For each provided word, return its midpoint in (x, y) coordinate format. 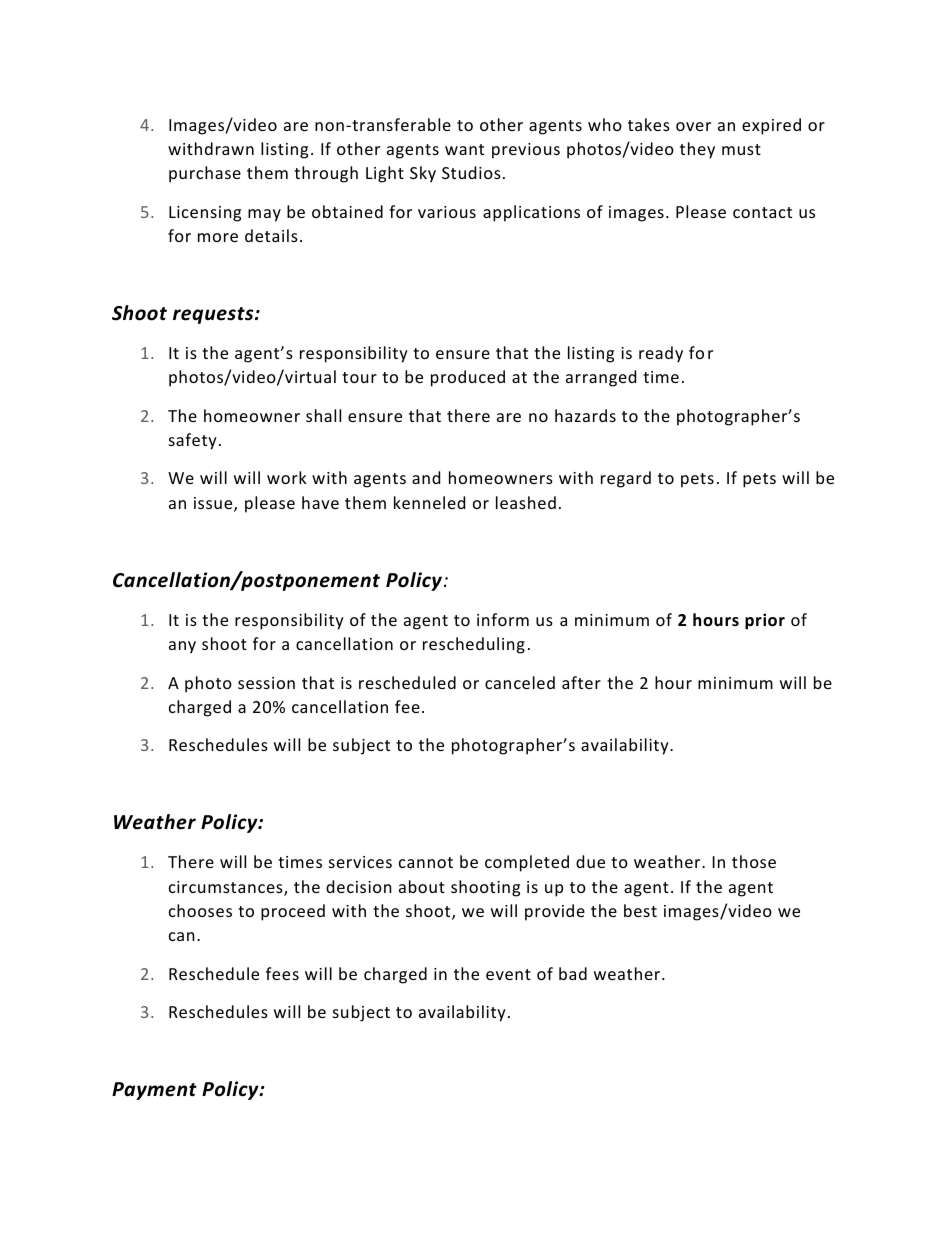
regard (626, 479)
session (266, 683)
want (464, 149)
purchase (205, 174)
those (754, 861)
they (697, 150)
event (508, 974)
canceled (520, 682)
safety (193, 441)
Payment (154, 1091)
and (426, 477)
